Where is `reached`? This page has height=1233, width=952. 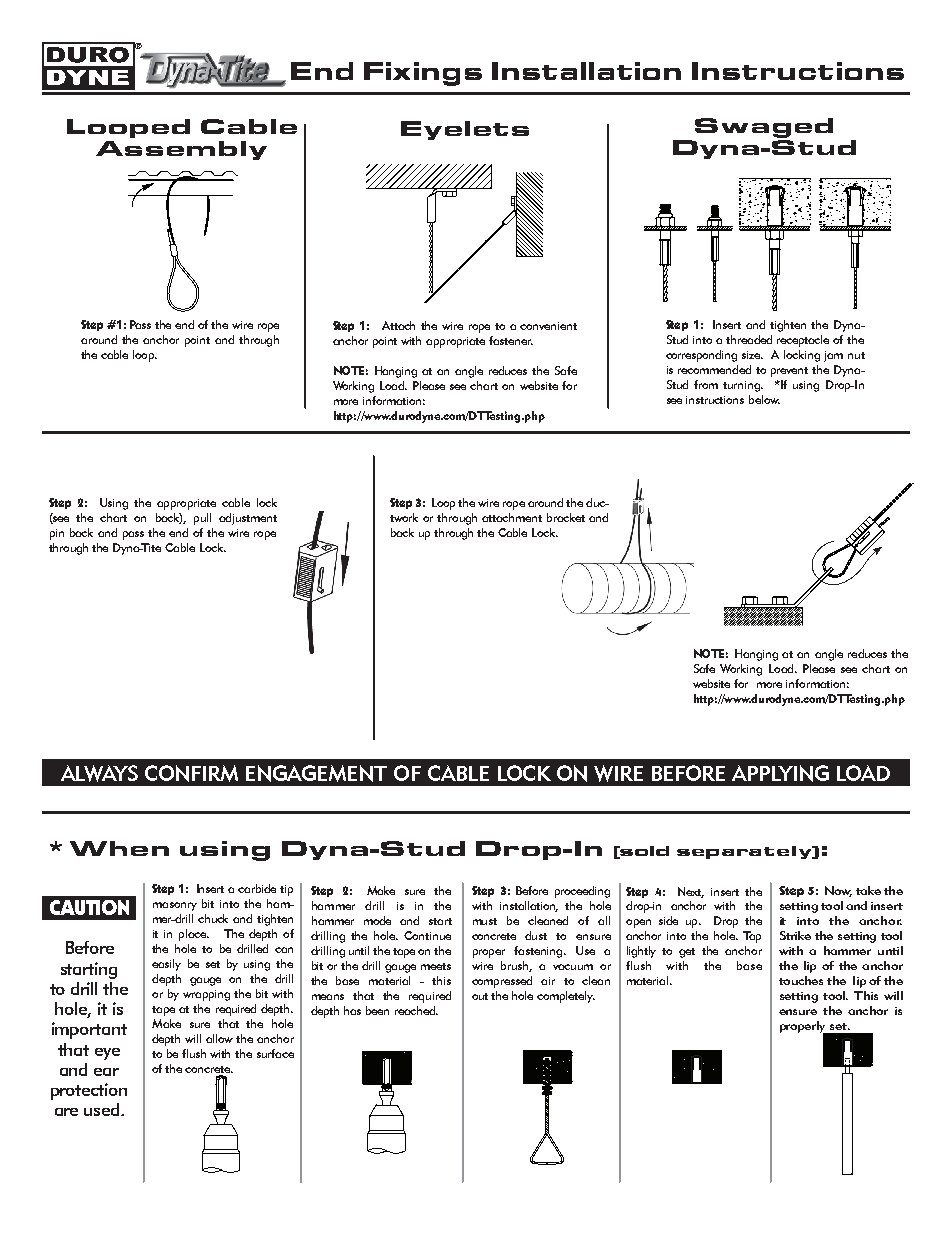 reached is located at coordinates (416, 1010).
